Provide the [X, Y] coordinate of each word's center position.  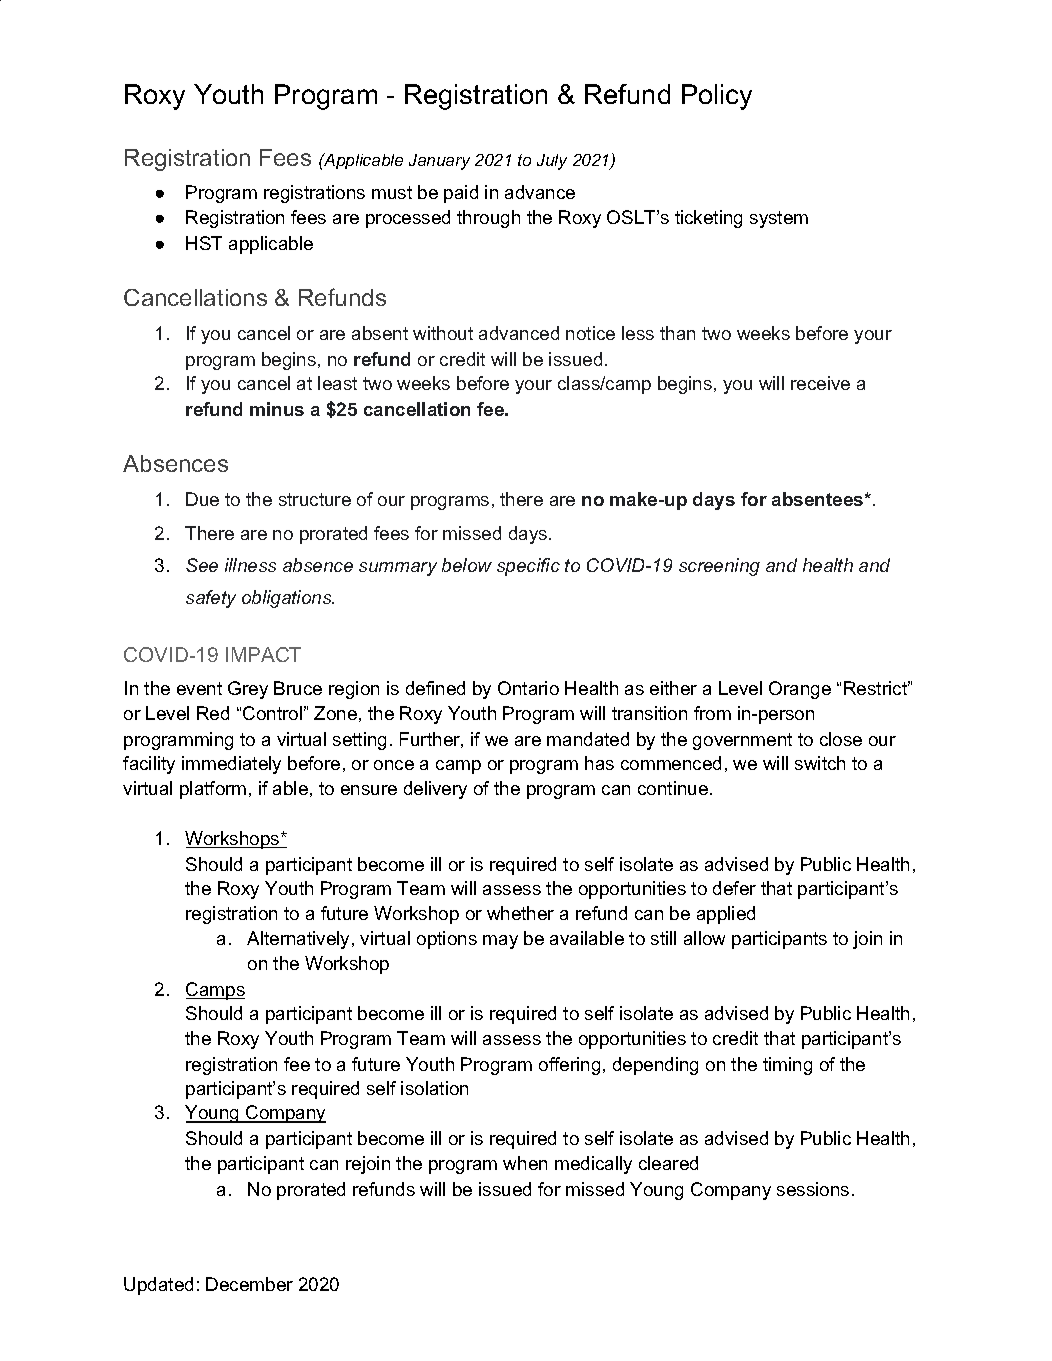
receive [820, 383]
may [500, 942]
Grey [248, 690]
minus [277, 409]
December [249, 1284]
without [443, 333]
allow [704, 938]
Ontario [528, 688]
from [712, 713]
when [525, 1163]
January [439, 162]
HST [204, 243]
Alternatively [300, 940]
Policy [717, 97]
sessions [813, 1189]
